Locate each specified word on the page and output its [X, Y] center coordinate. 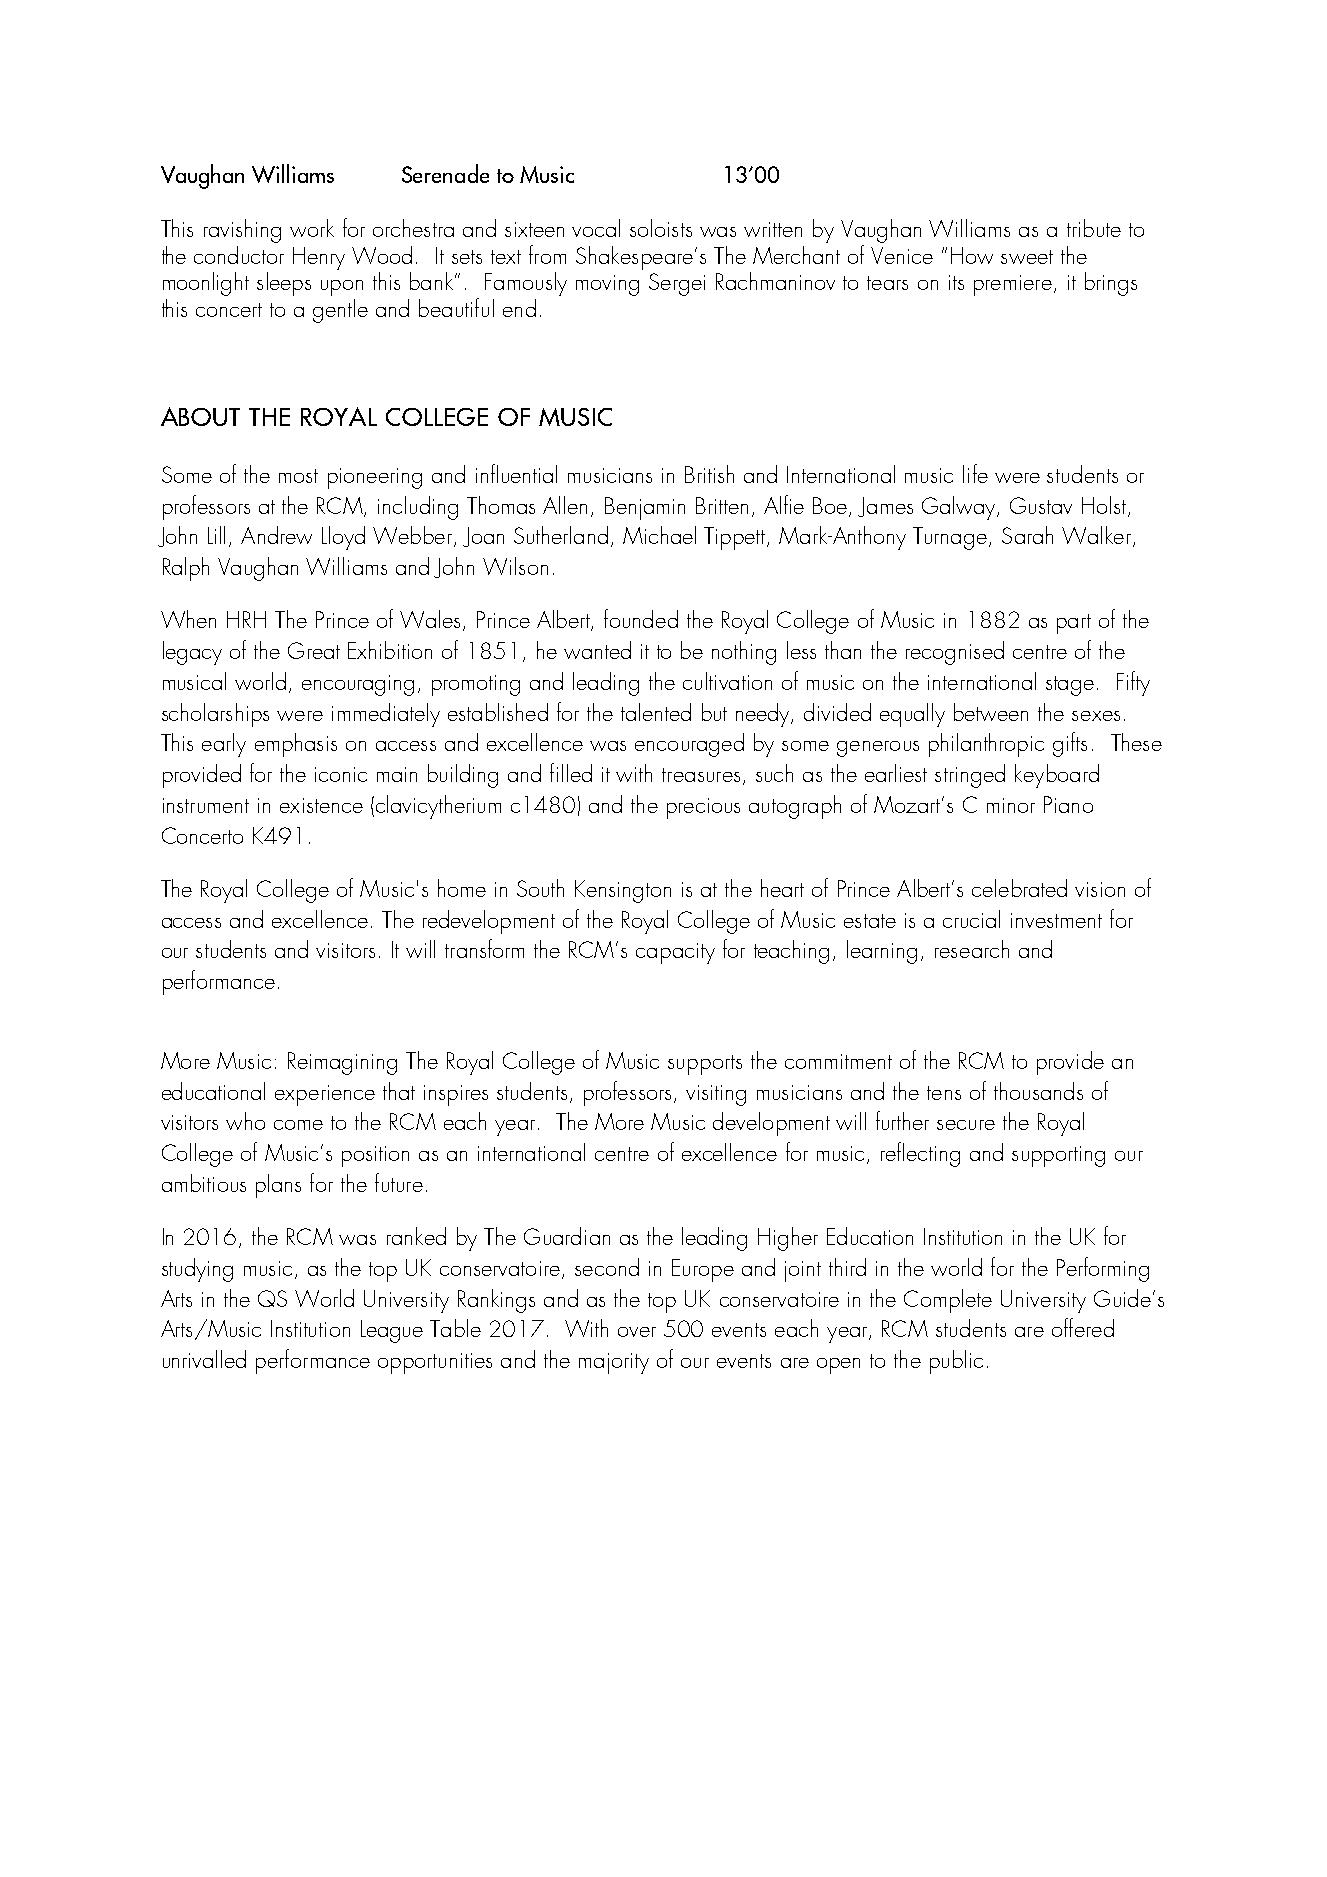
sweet [1027, 257]
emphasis [296, 745]
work [312, 228]
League [392, 1331]
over [637, 1332]
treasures [701, 775]
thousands [1038, 1091]
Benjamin [645, 508]
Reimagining [342, 1063]
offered [1083, 1327]
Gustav [1041, 505]
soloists [661, 228]
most [298, 476]
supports [705, 1065]
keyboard [1057, 776]
